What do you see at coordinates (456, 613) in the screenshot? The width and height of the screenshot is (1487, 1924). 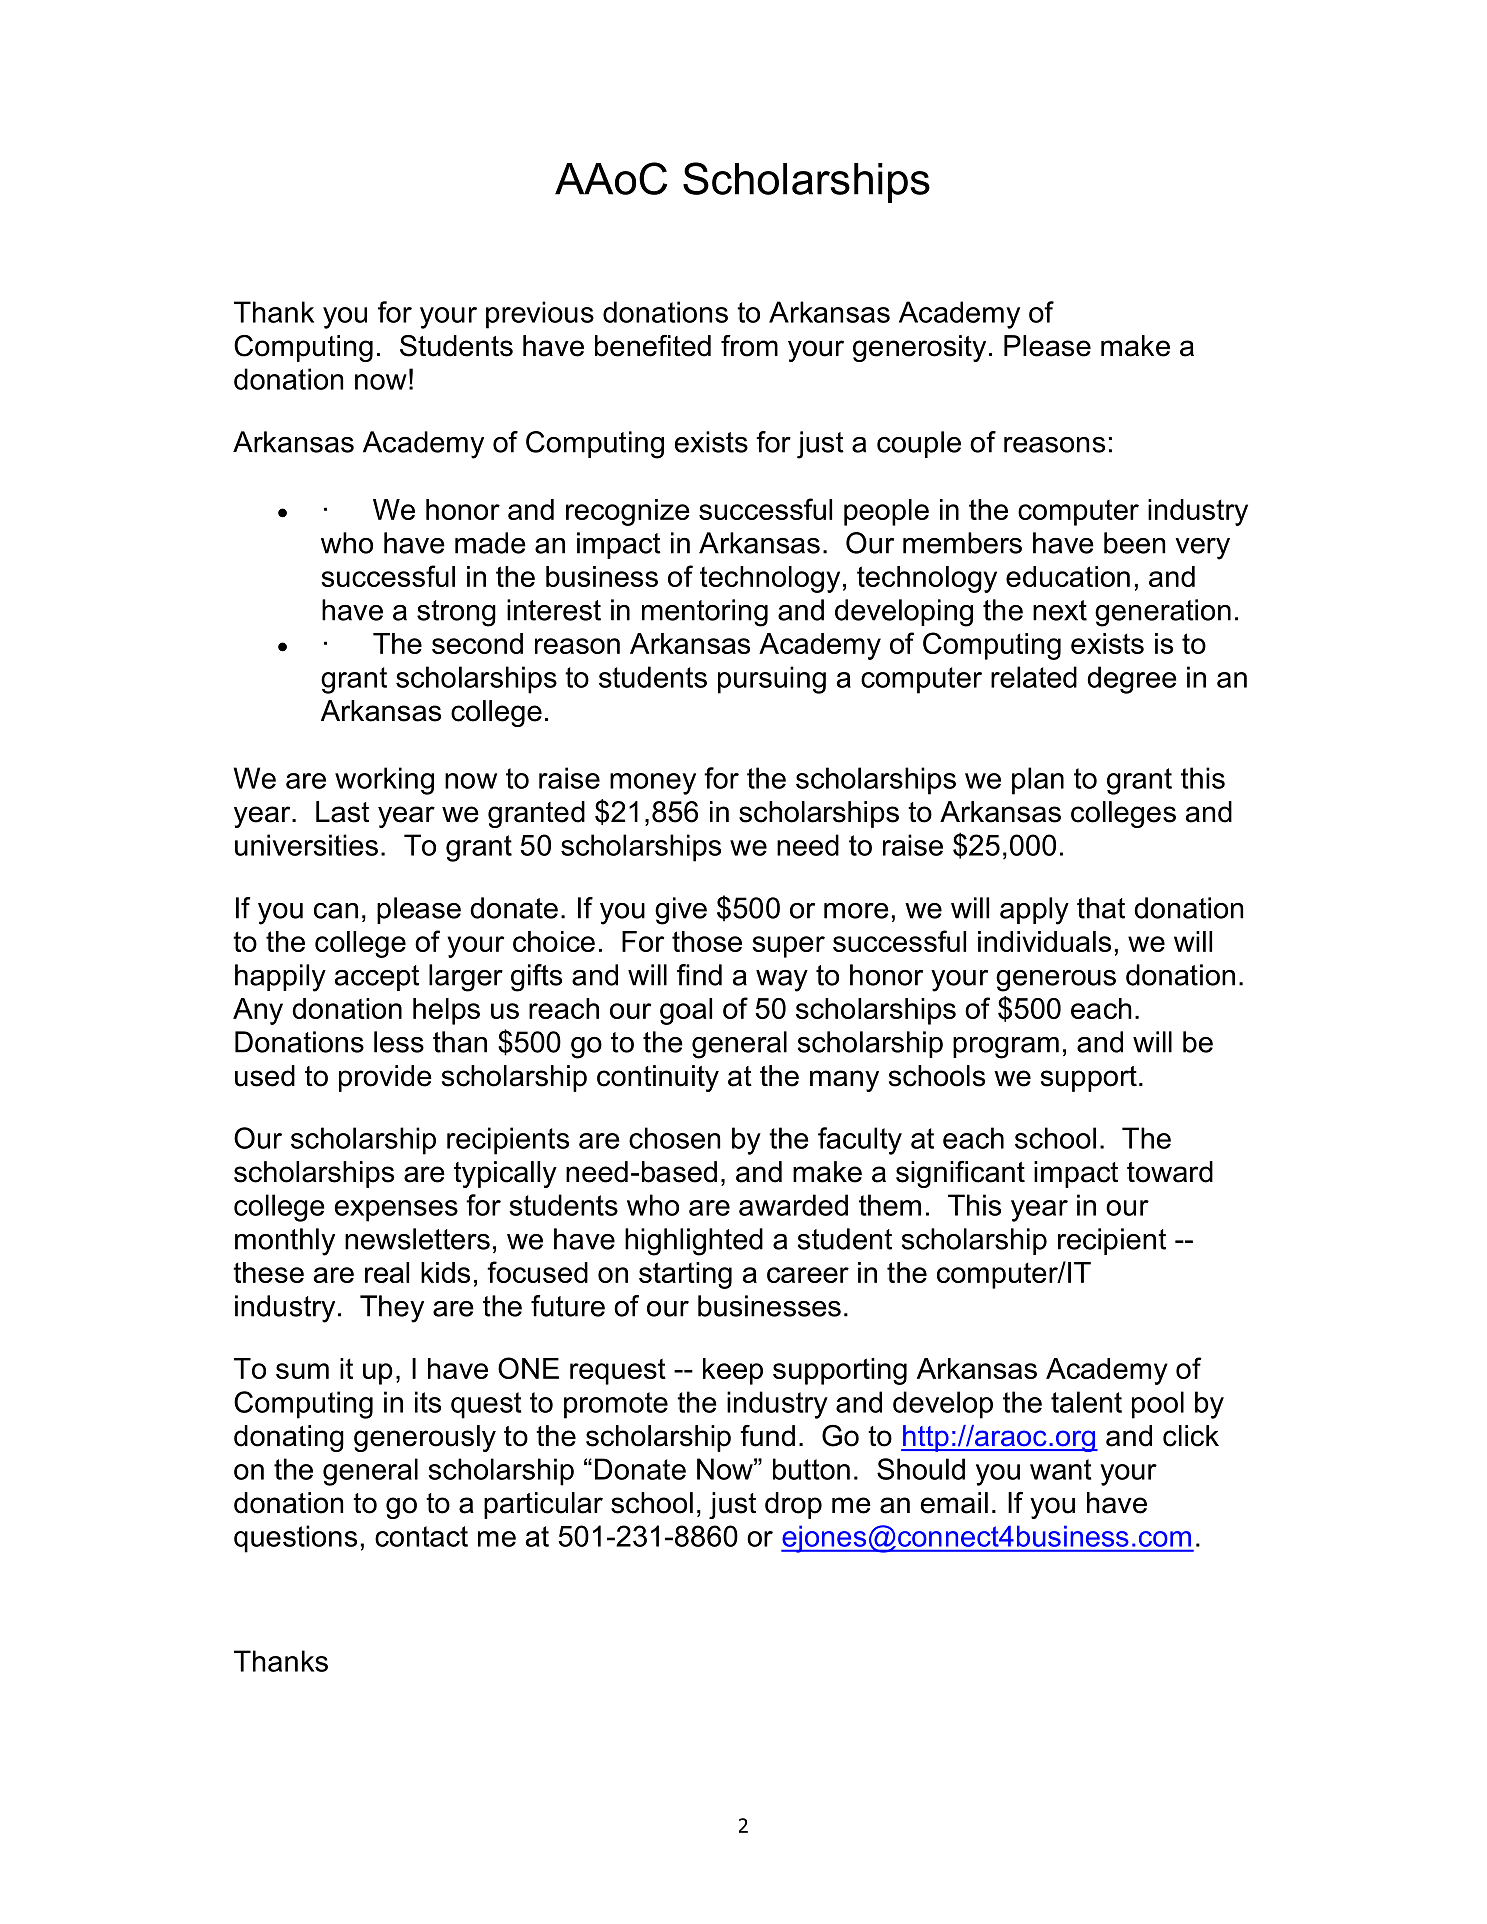 I see `strong` at bounding box center [456, 613].
